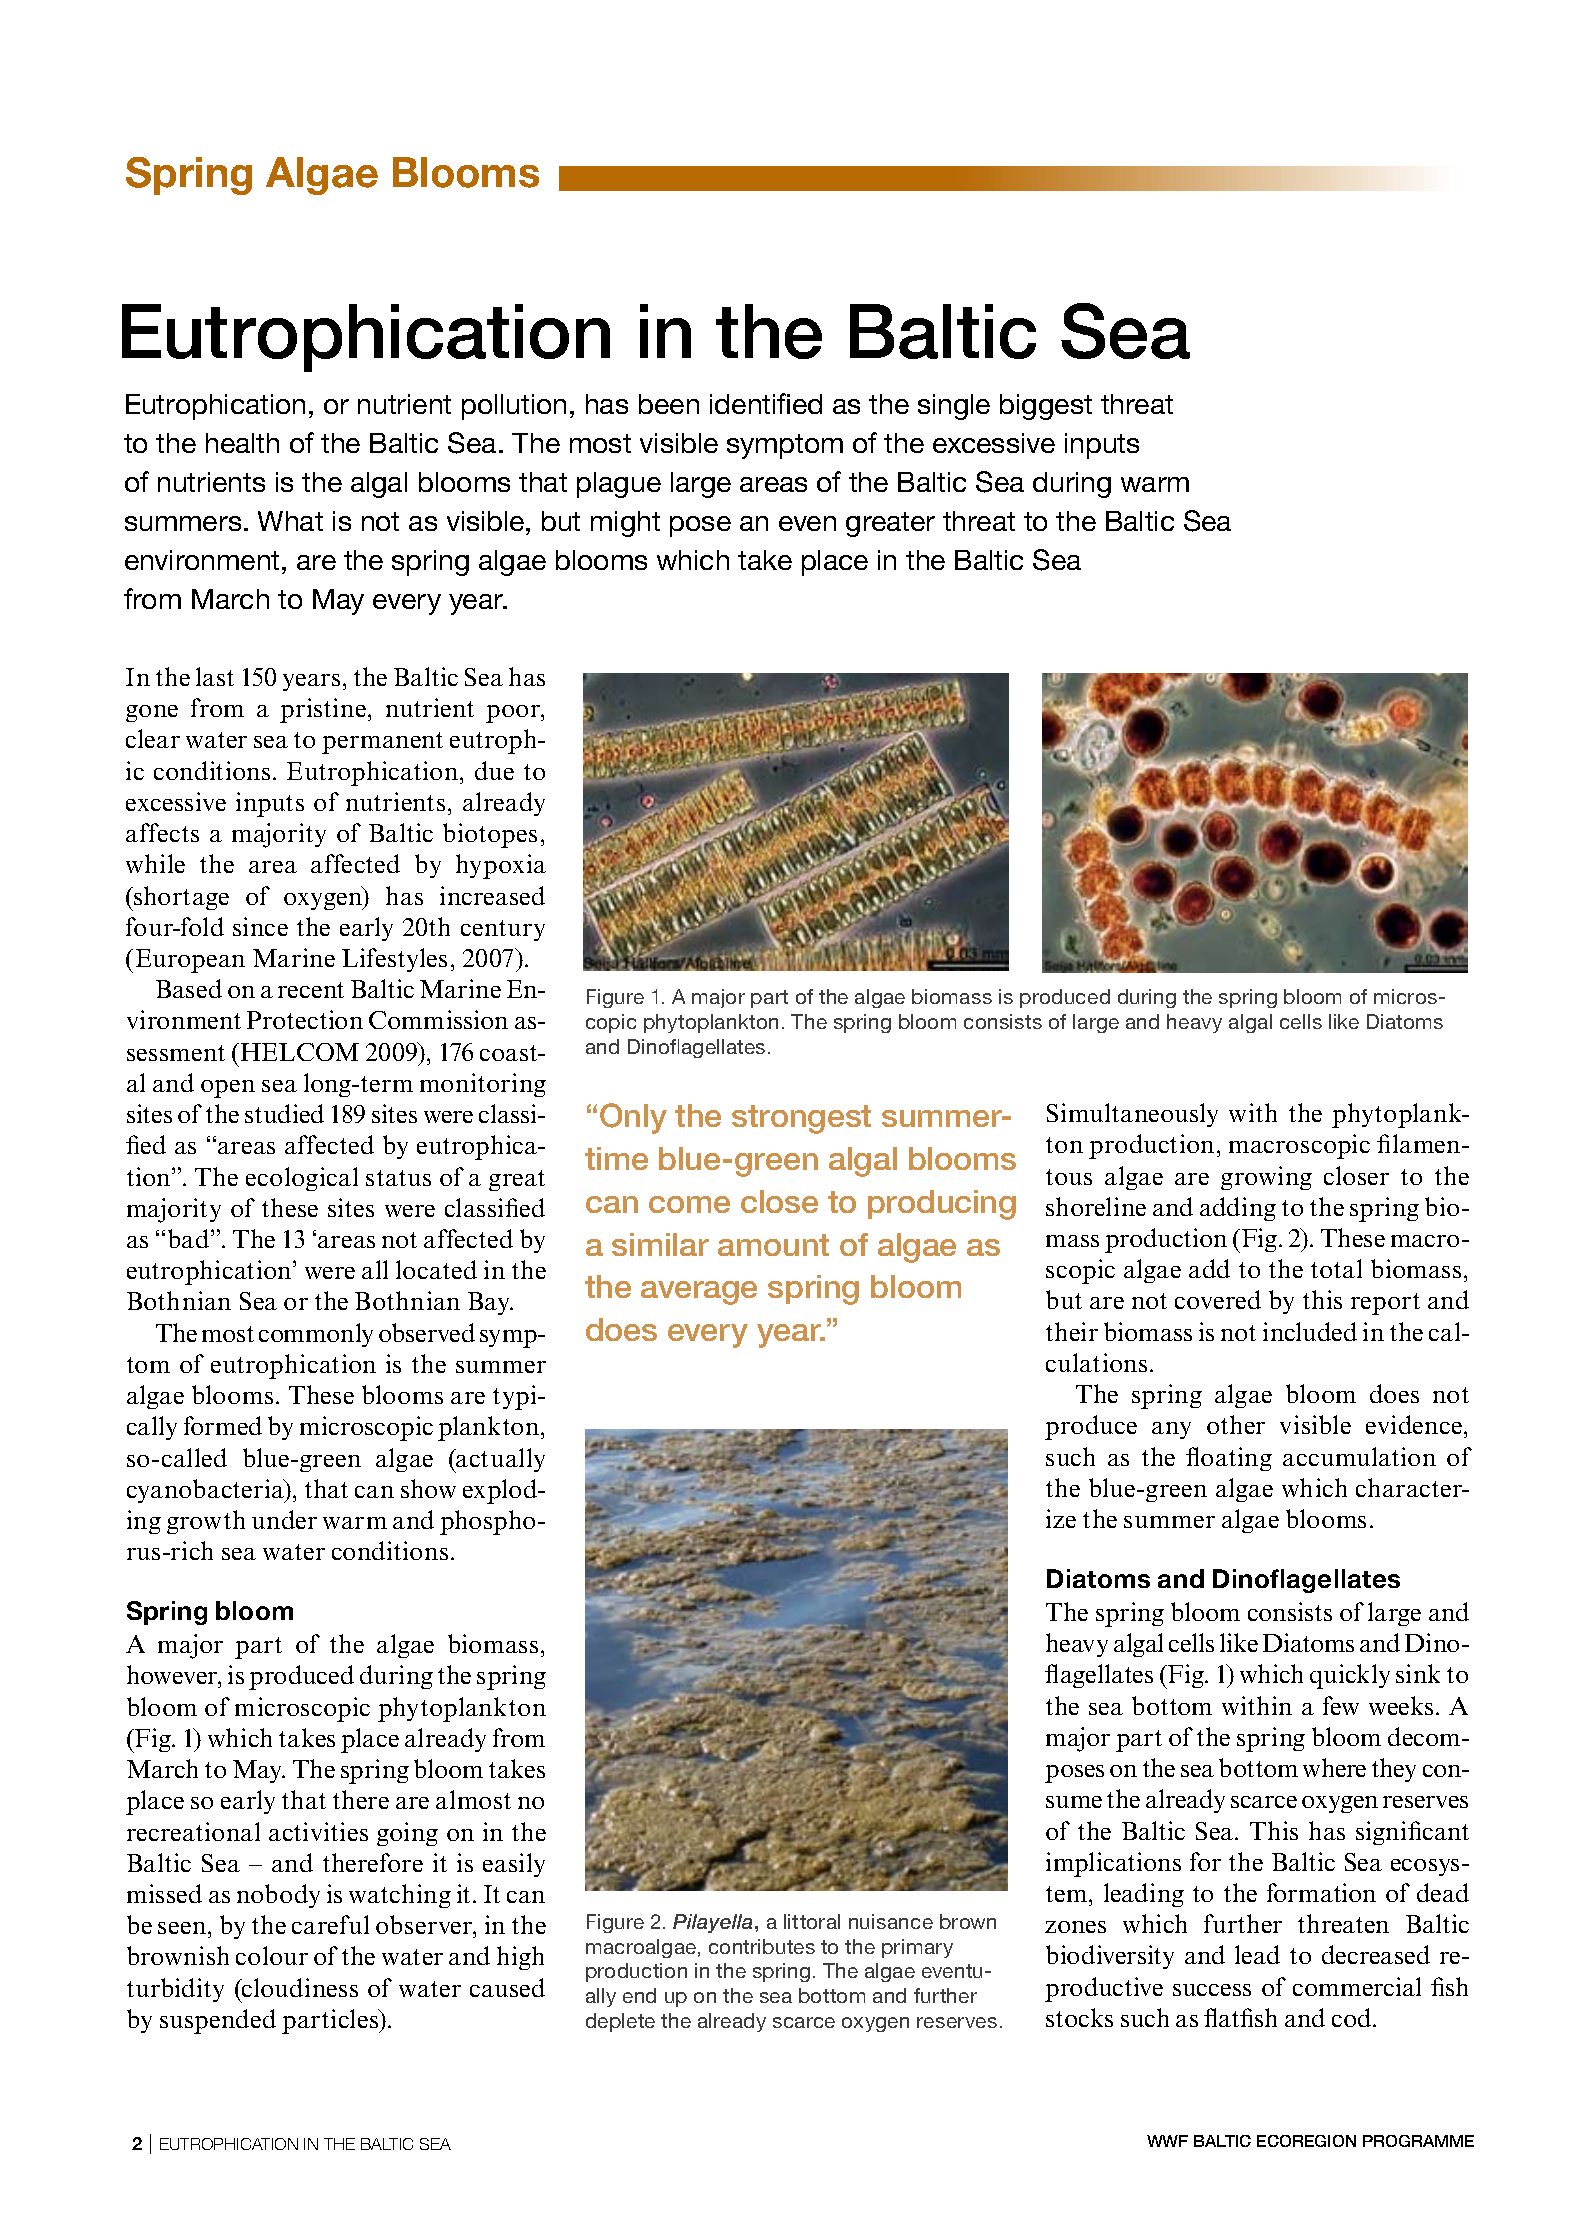  Describe the element at coordinates (218, 2021) in the image. I see `suspended` at that location.
